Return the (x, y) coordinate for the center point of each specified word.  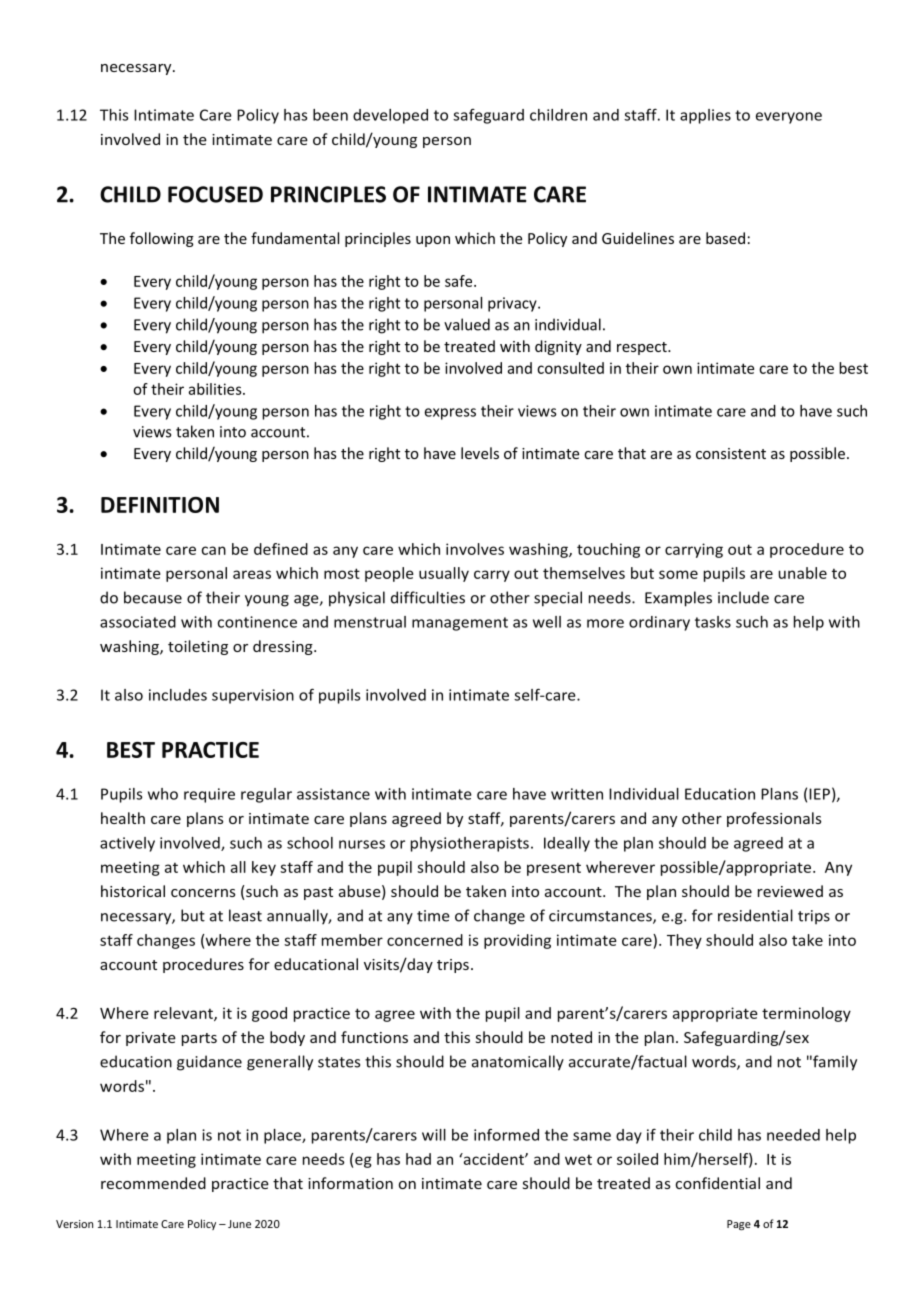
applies (705, 116)
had (418, 1159)
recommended (153, 1183)
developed (390, 116)
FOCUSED (215, 194)
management (460, 624)
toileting (198, 647)
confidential (718, 1183)
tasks (713, 622)
